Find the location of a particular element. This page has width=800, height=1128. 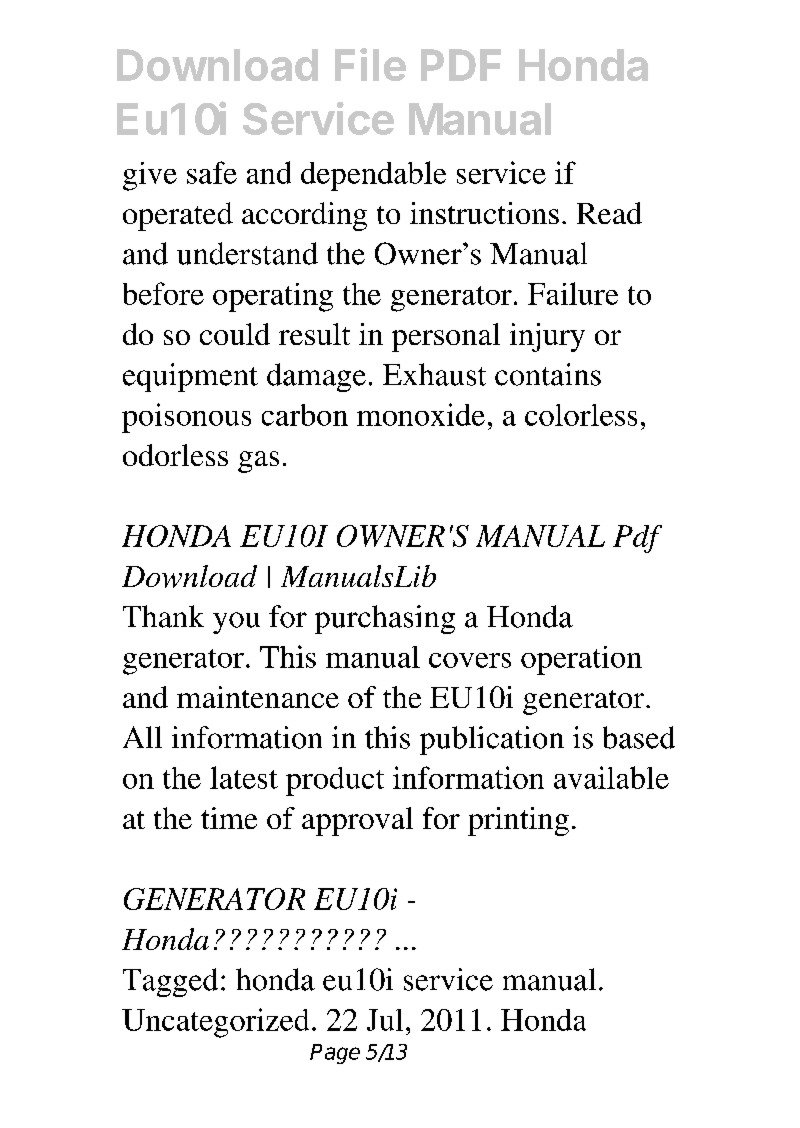

Thank is located at coordinates (163, 616).
